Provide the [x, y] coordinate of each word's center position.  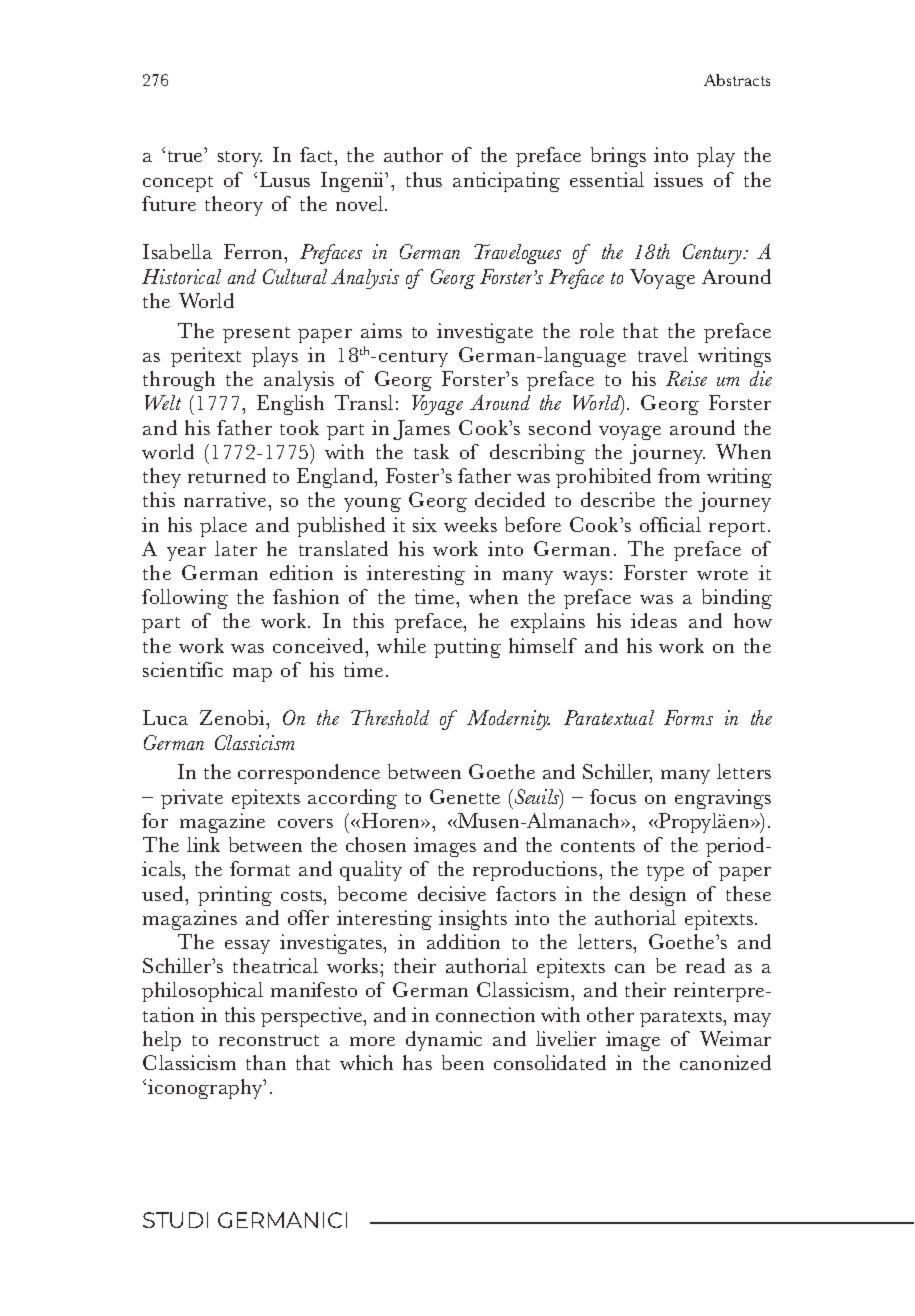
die [761, 378]
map [252, 675]
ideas [654, 620]
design [658, 896]
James [421, 430]
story [240, 159]
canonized [725, 1062]
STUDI [175, 1220]
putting [467, 648]
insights [473, 920]
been [463, 1062]
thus [424, 179]
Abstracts [737, 80]
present [256, 335]
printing [235, 896]
